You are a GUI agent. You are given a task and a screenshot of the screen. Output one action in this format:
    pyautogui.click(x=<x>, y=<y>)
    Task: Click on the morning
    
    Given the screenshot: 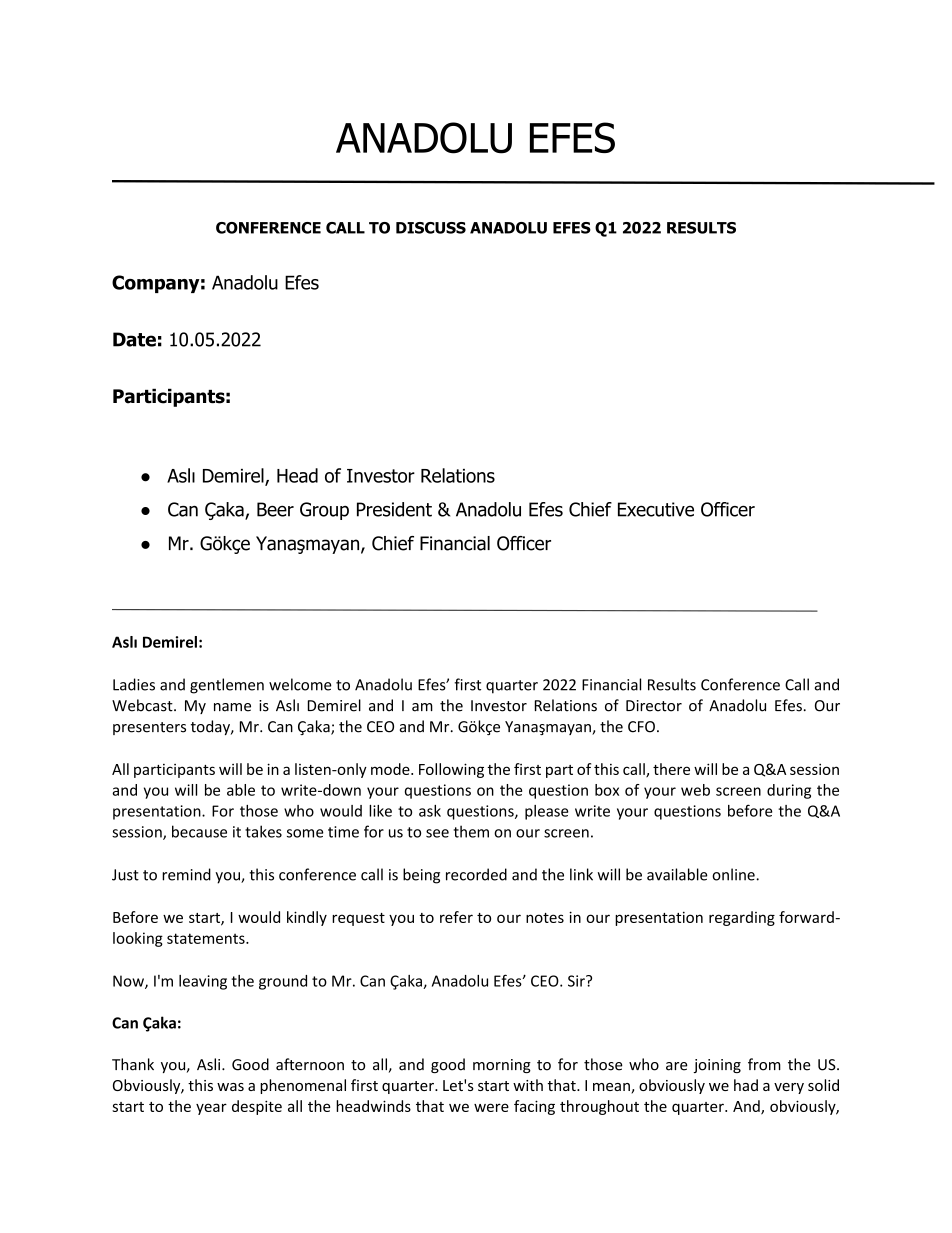 What is the action you would take?
    pyautogui.click(x=502, y=1066)
